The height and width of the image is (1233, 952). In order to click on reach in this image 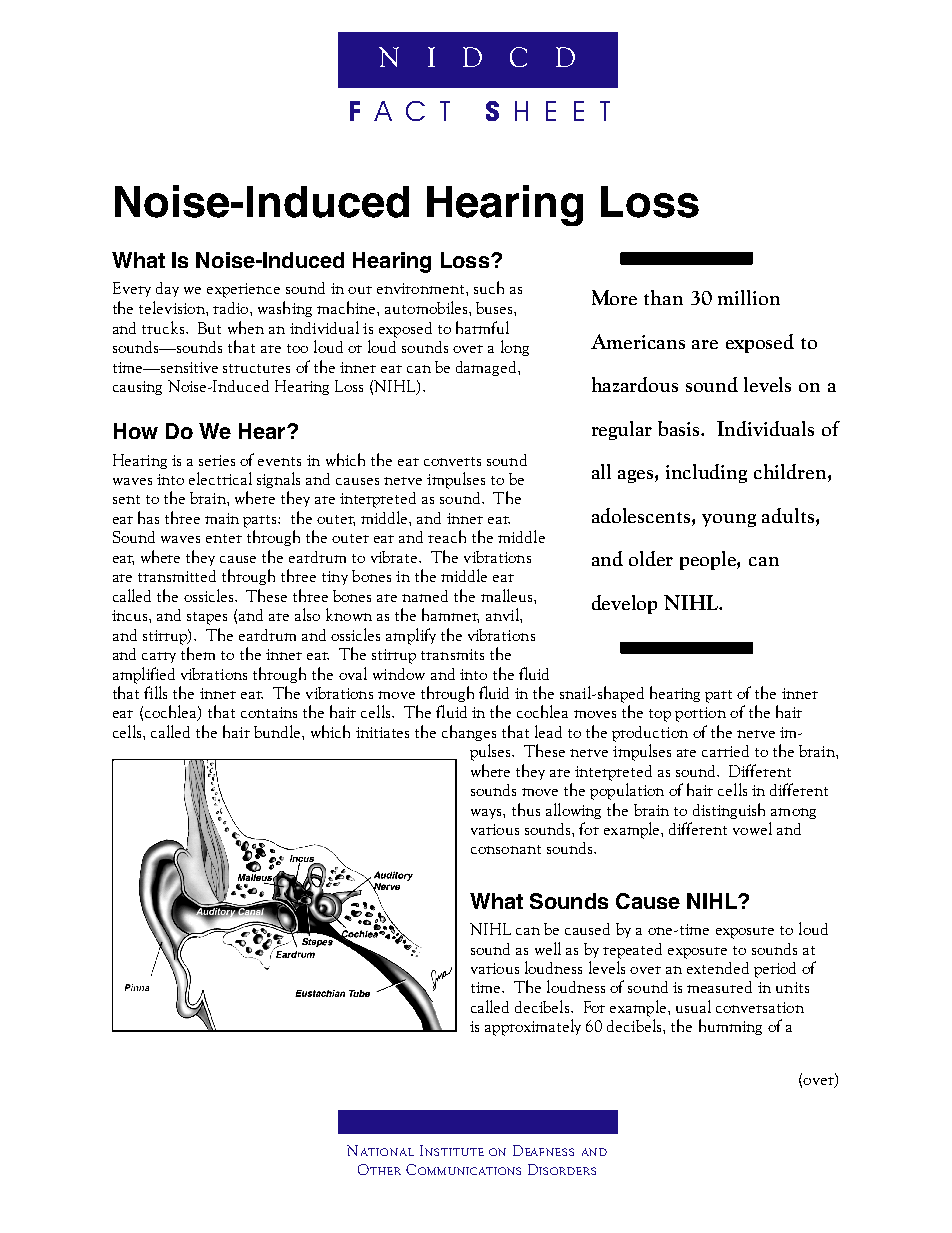, I will do `click(447, 536)`.
